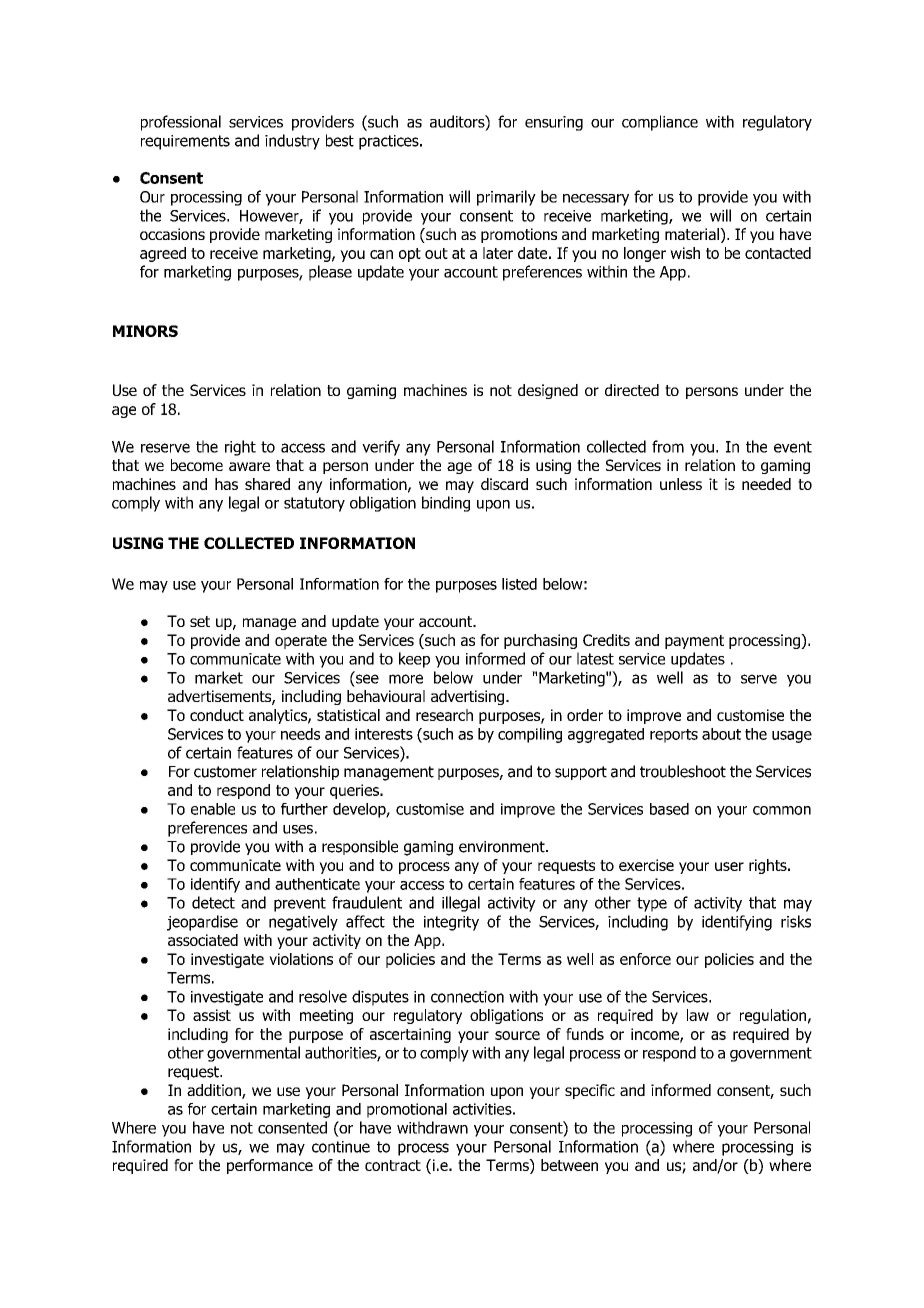 The height and width of the screenshot is (1308, 924). What do you see at coordinates (414, 660) in the screenshot?
I see `keep` at bounding box center [414, 660].
